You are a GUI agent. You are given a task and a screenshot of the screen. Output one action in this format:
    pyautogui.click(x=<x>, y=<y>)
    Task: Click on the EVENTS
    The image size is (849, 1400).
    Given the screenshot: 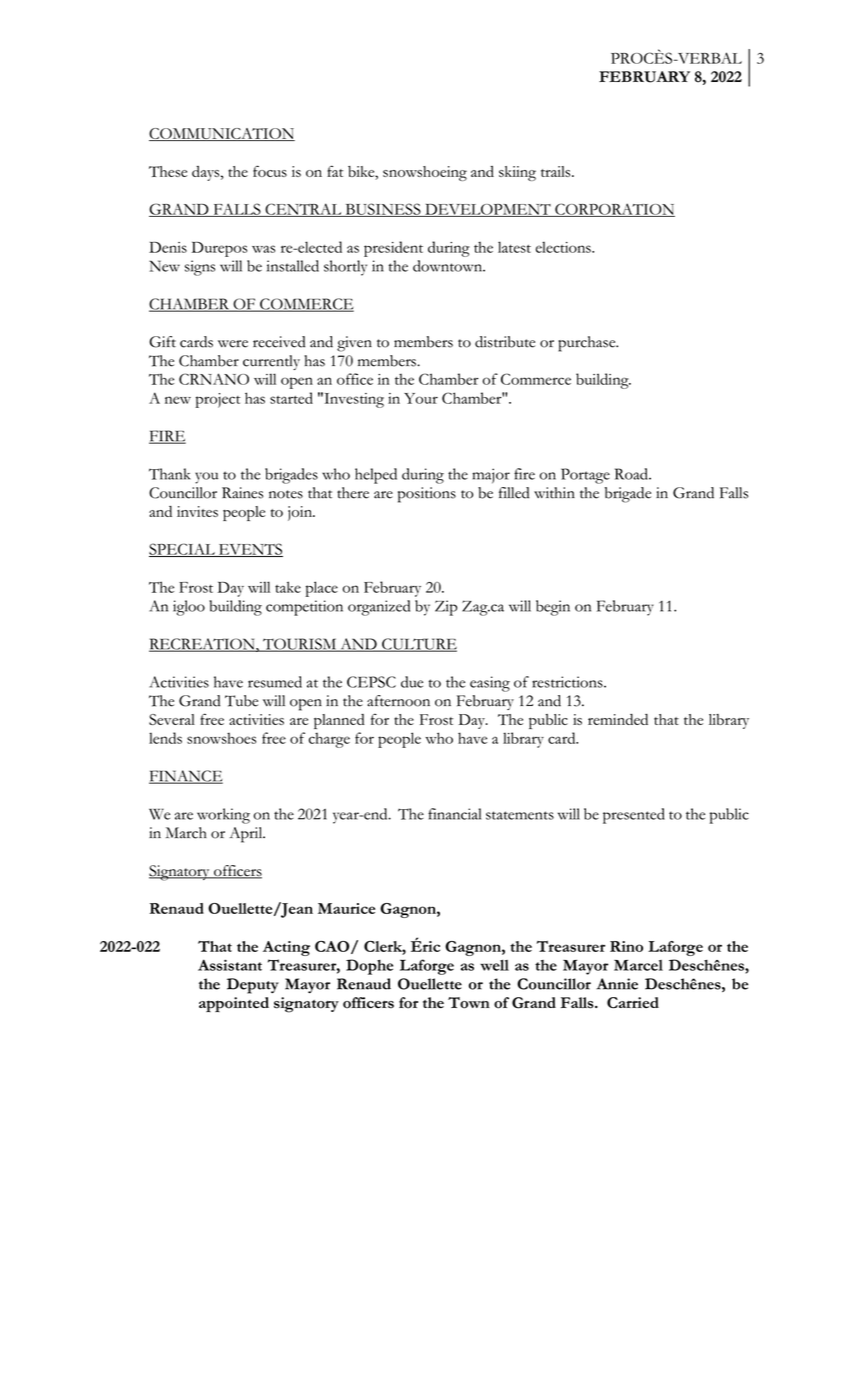 What is the action you would take?
    pyautogui.click(x=250, y=550)
